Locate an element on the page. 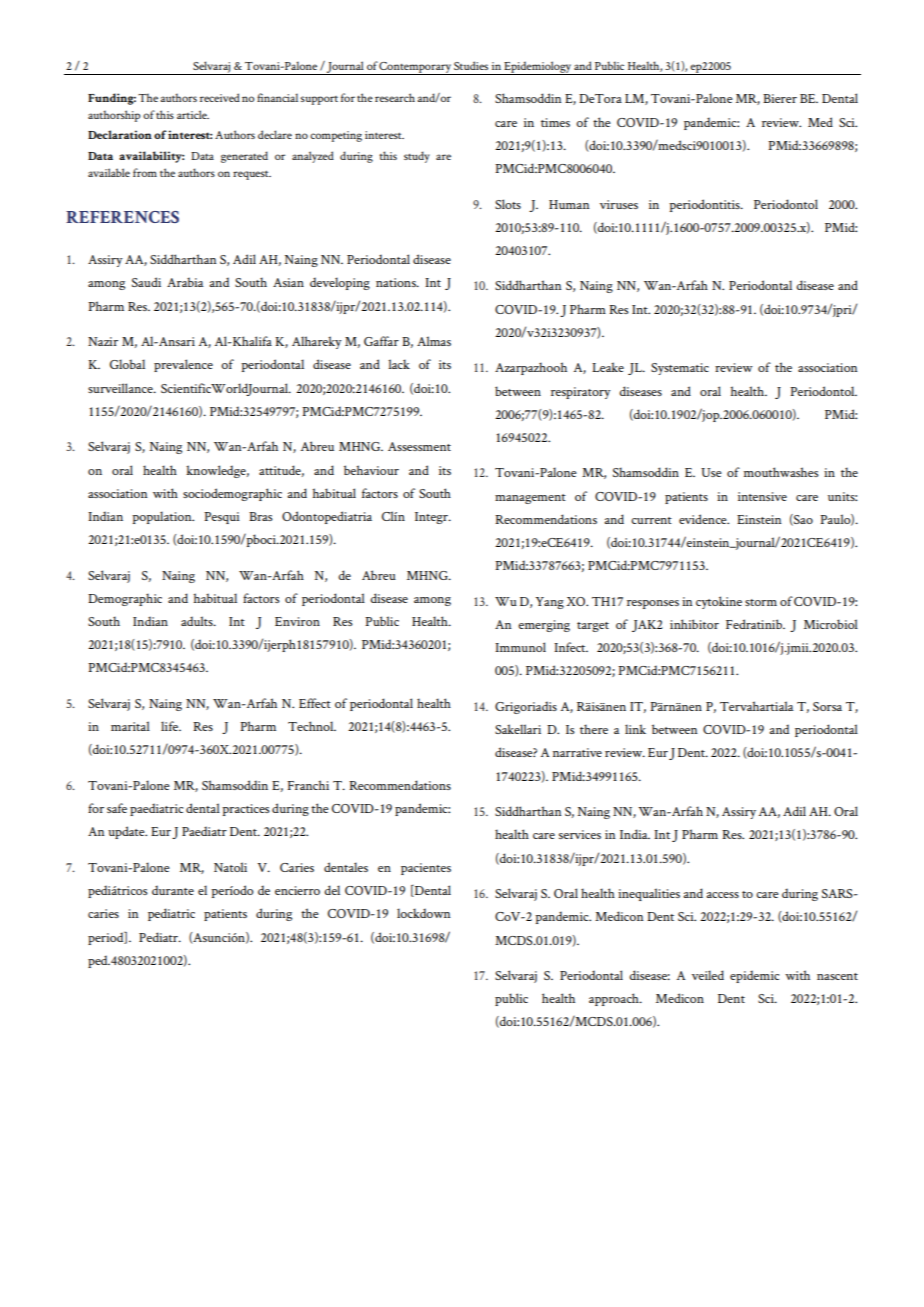  received is located at coordinates (220, 97).
